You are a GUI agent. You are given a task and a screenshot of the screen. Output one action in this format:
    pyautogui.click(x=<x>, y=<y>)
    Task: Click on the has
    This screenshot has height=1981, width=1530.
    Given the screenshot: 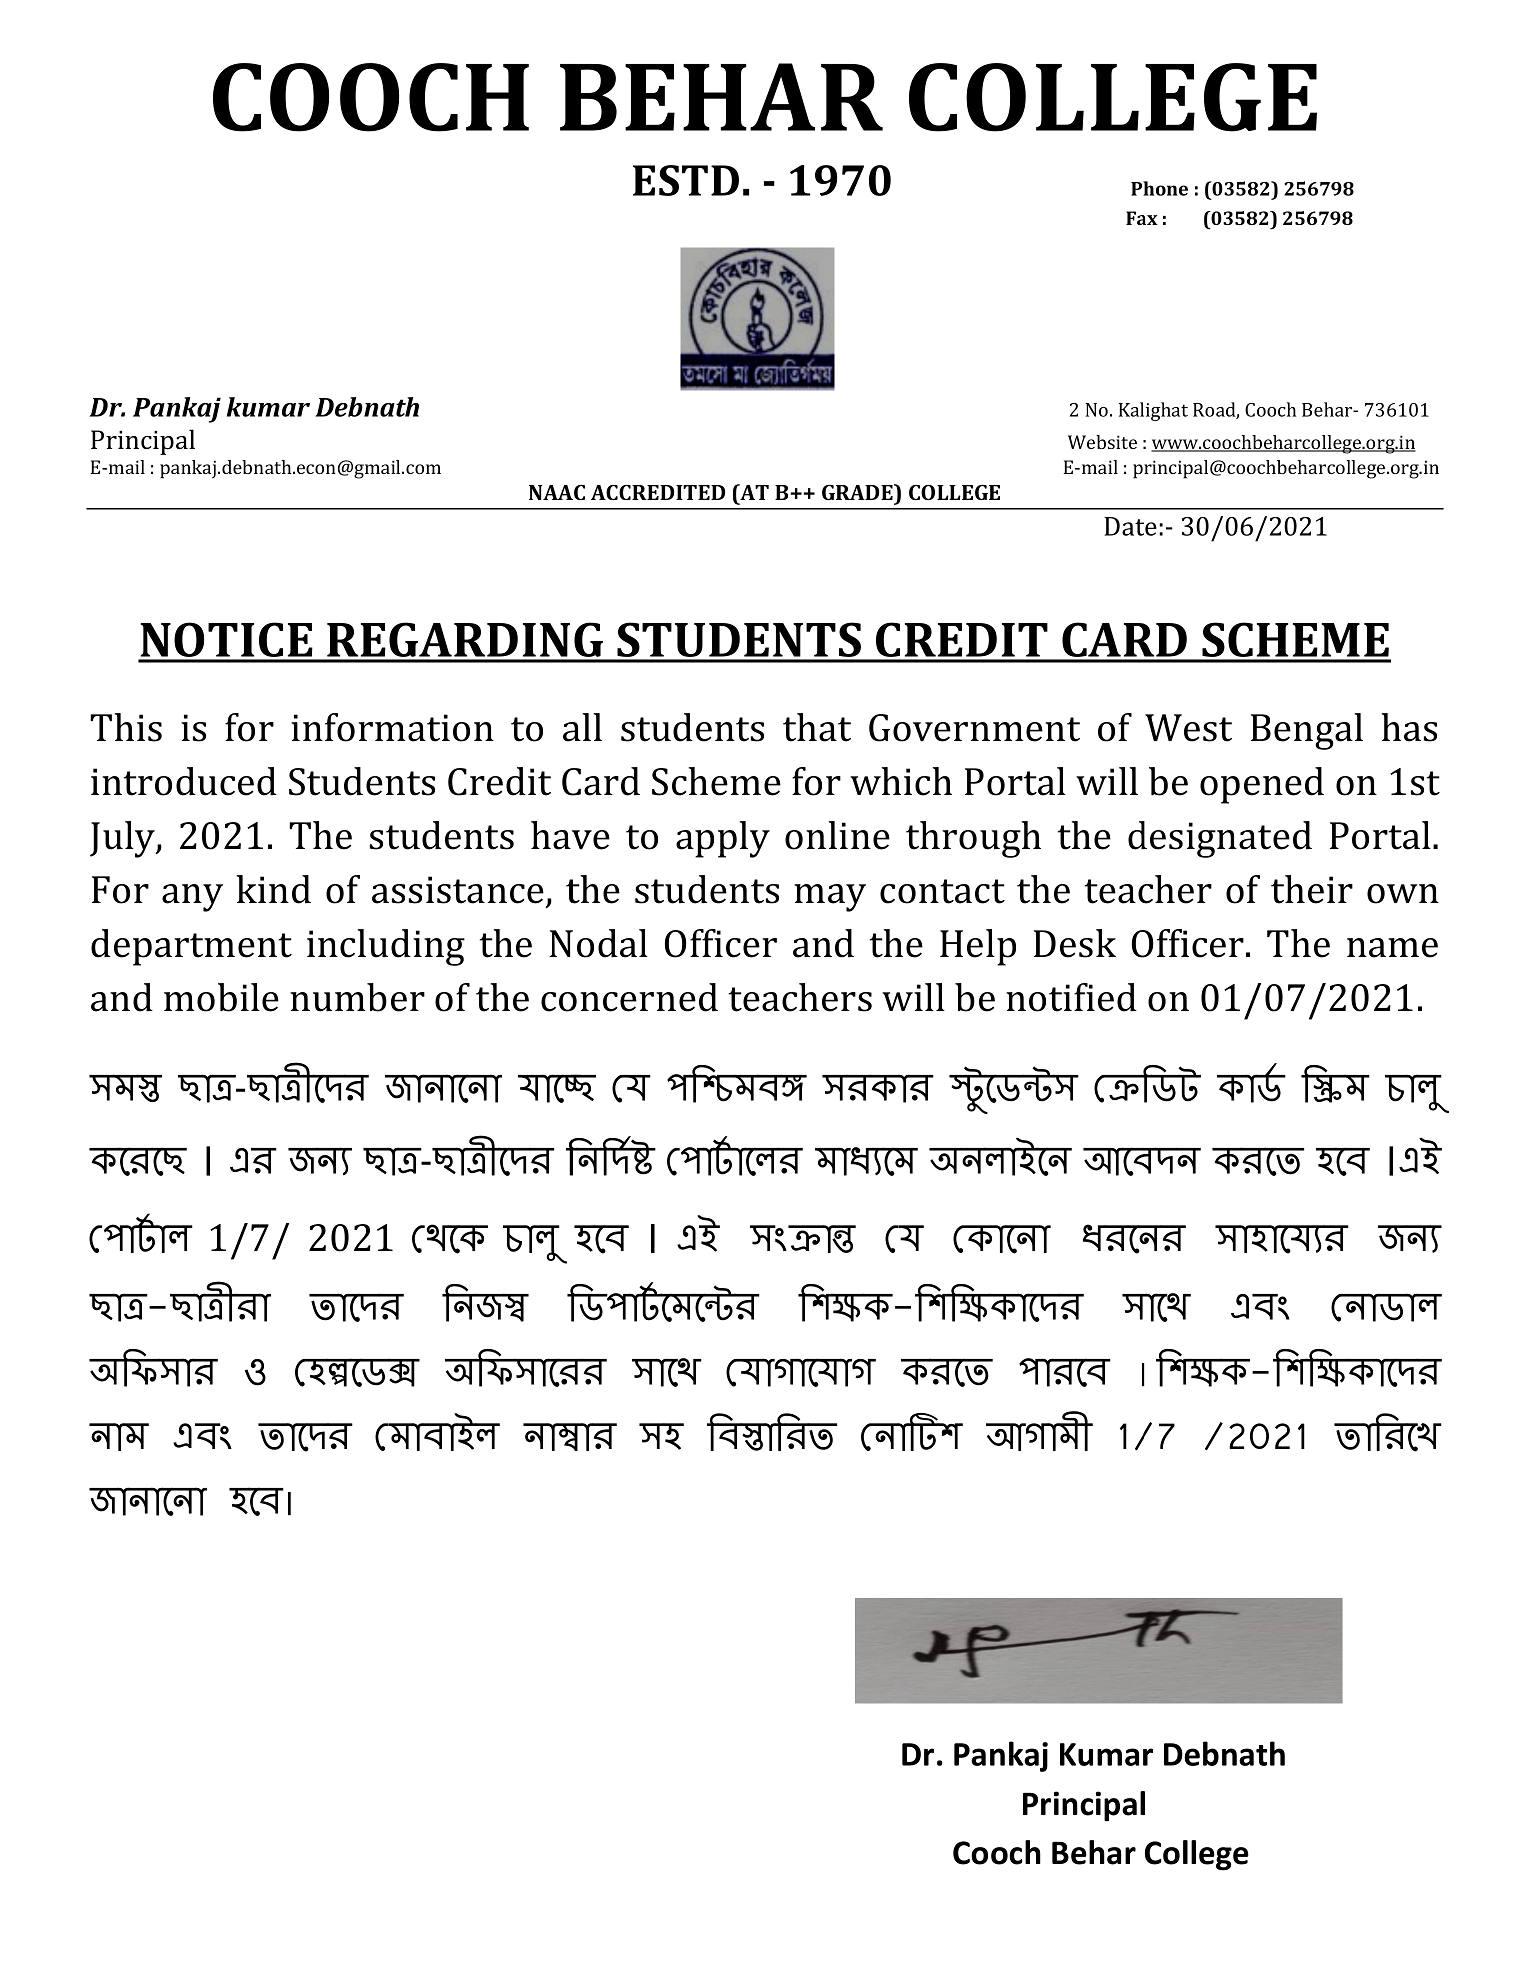 What is the action you would take?
    pyautogui.click(x=1409, y=727)
